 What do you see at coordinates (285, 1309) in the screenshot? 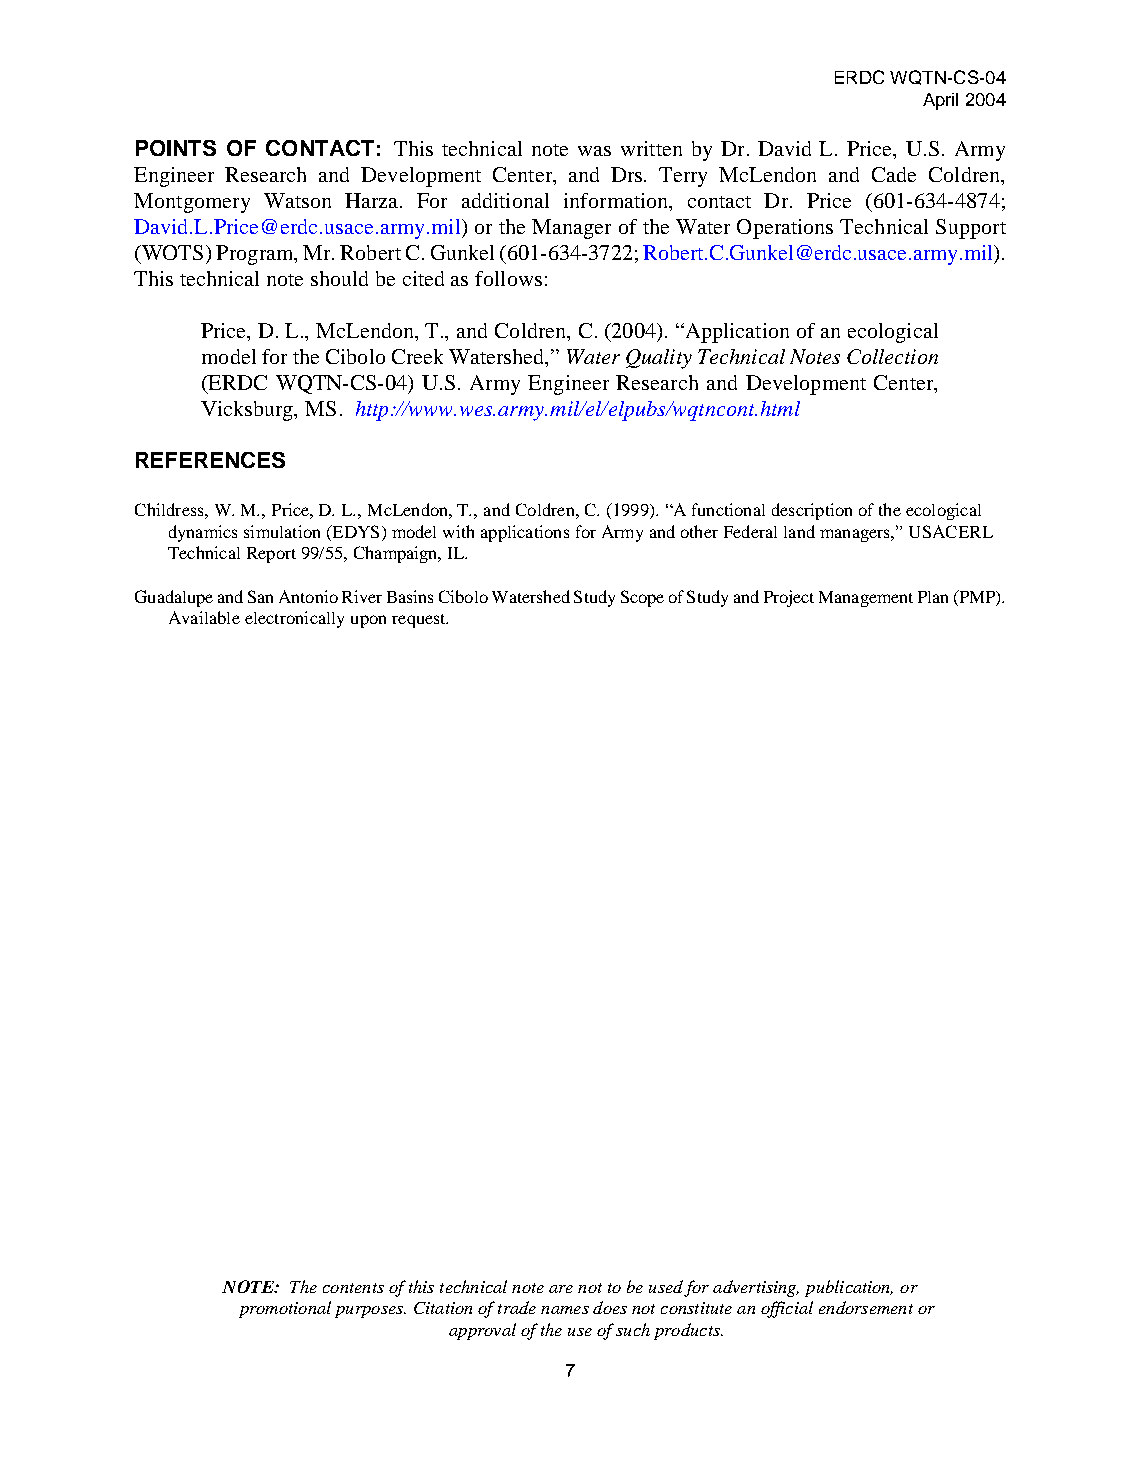
I see `promotional` at bounding box center [285, 1309].
